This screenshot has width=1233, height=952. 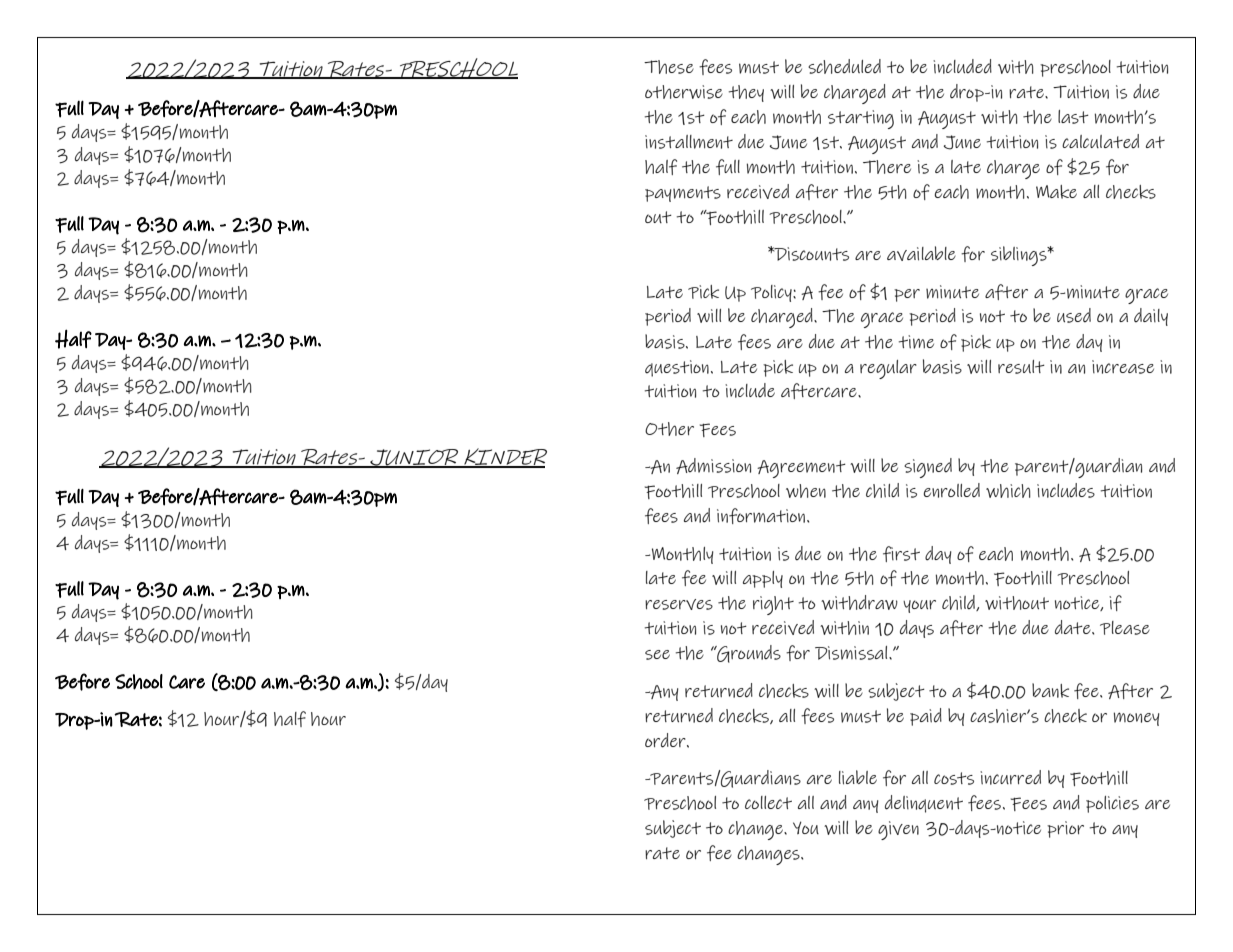 I want to click on which, so click(x=1008, y=491).
